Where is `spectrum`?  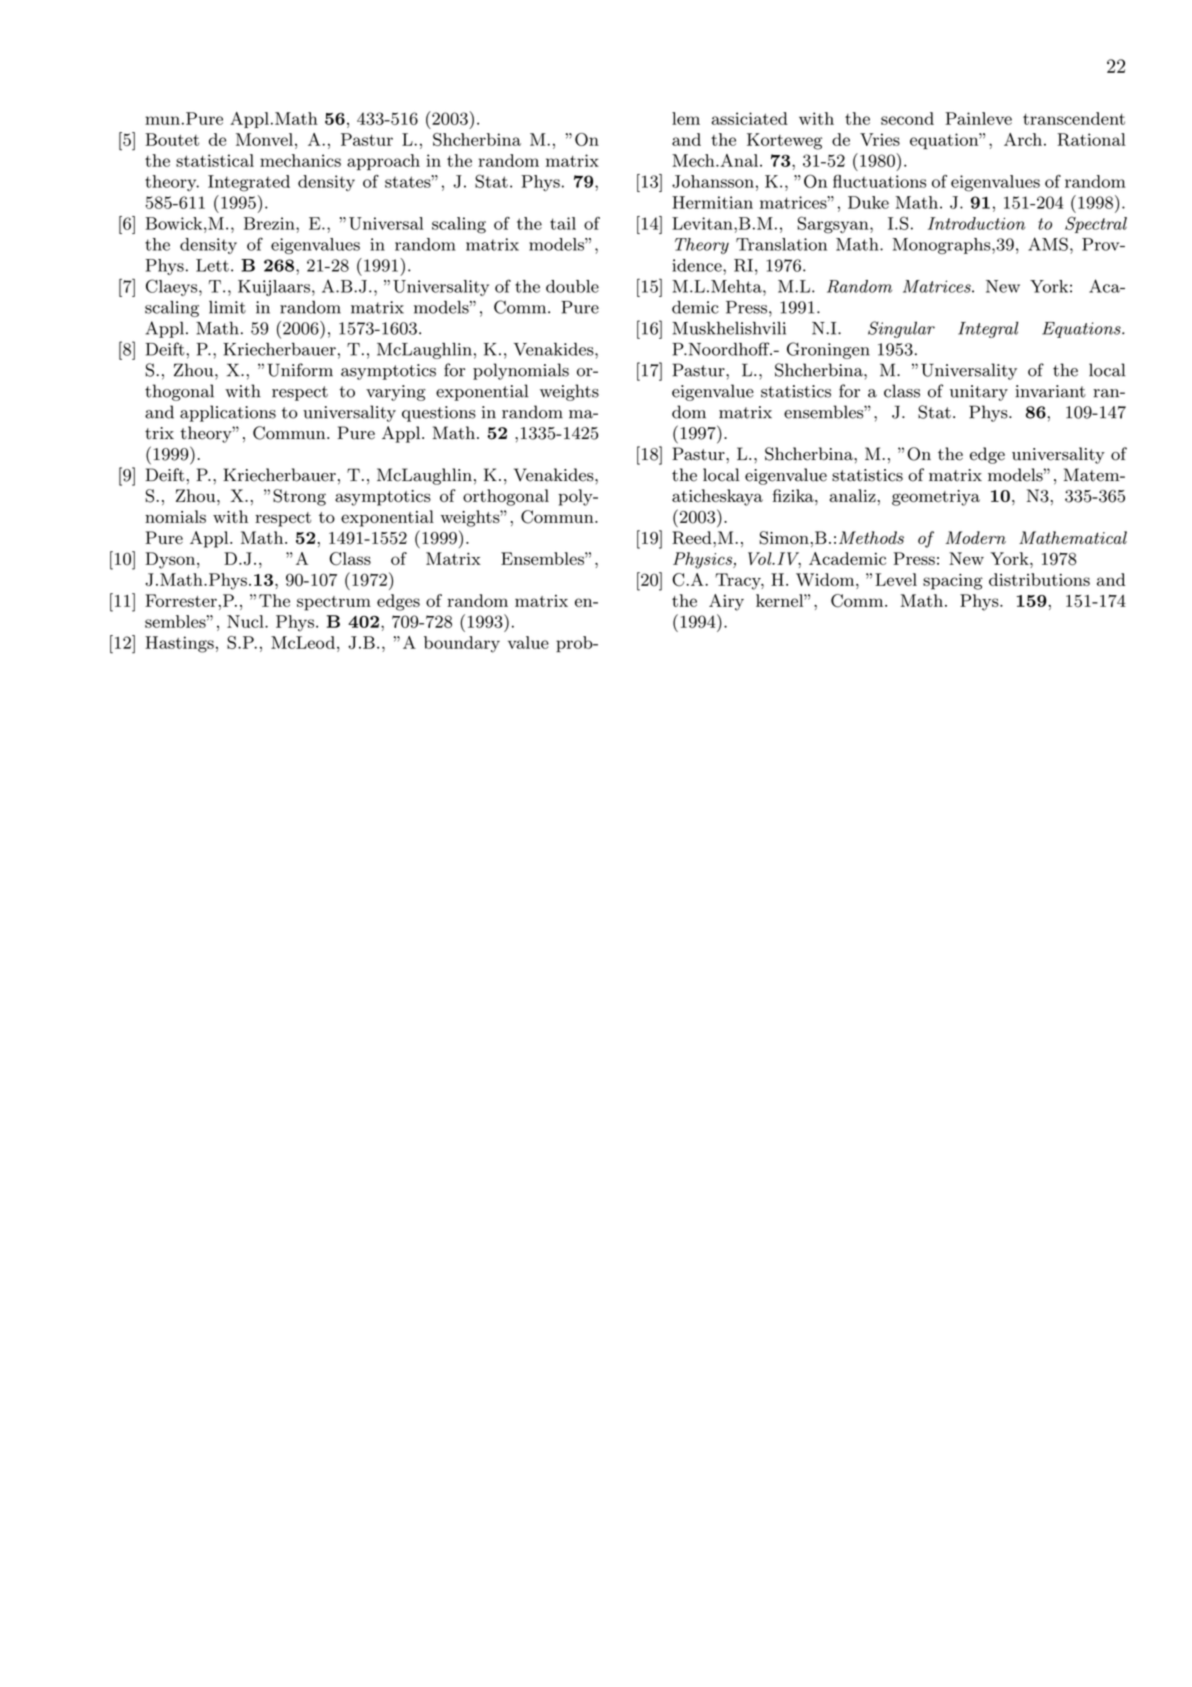
spectrum is located at coordinates (334, 603).
